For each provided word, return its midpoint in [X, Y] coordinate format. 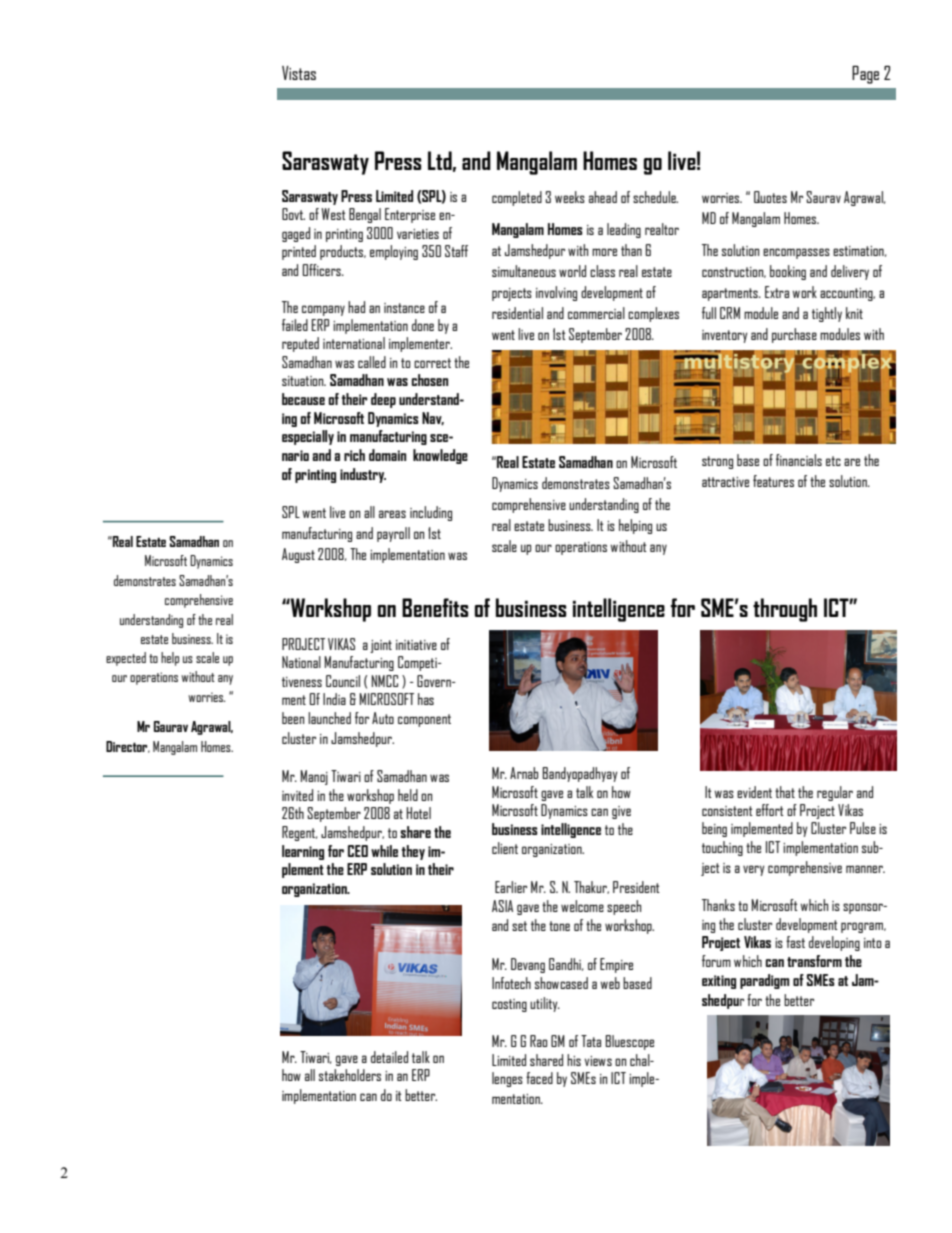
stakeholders [350, 1075]
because [303, 399]
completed [517, 198]
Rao [538, 1041]
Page [865, 75]
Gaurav [171, 726]
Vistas [299, 73]
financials [799, 460]
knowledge [440, 456]
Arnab [524, 773]
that [785, 792]
